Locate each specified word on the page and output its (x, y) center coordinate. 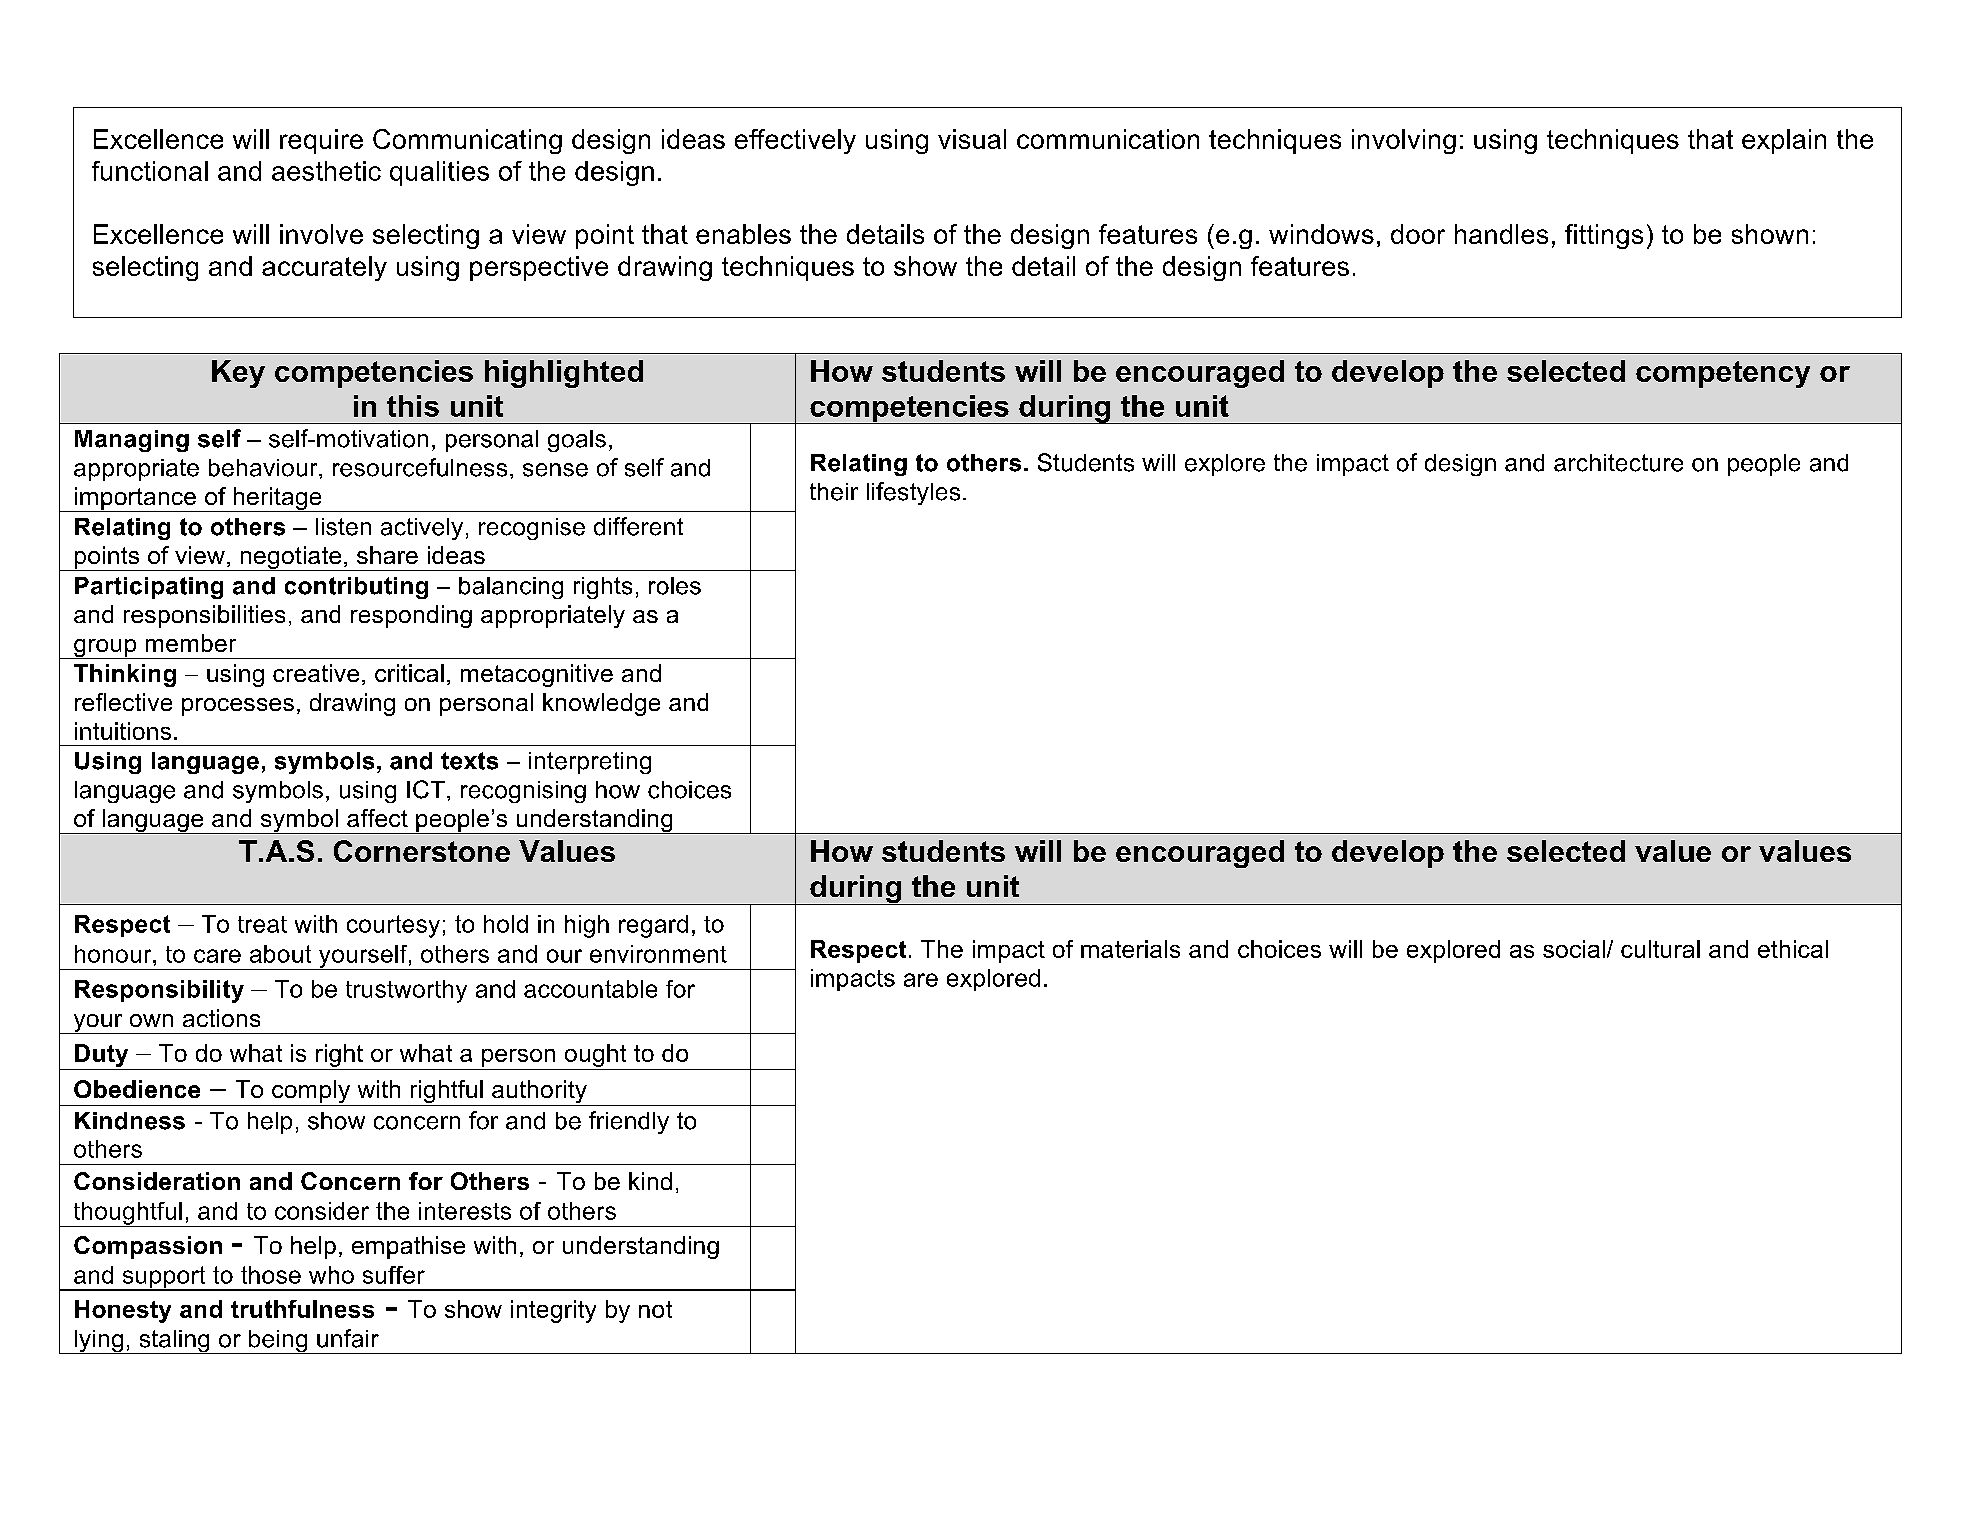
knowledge (601, 704)
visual (972, 139)
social (1574, 949)
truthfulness (302, 1309)
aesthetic (326, 171)
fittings (1604, 236)
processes (238, 707)
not (655, 1309)
